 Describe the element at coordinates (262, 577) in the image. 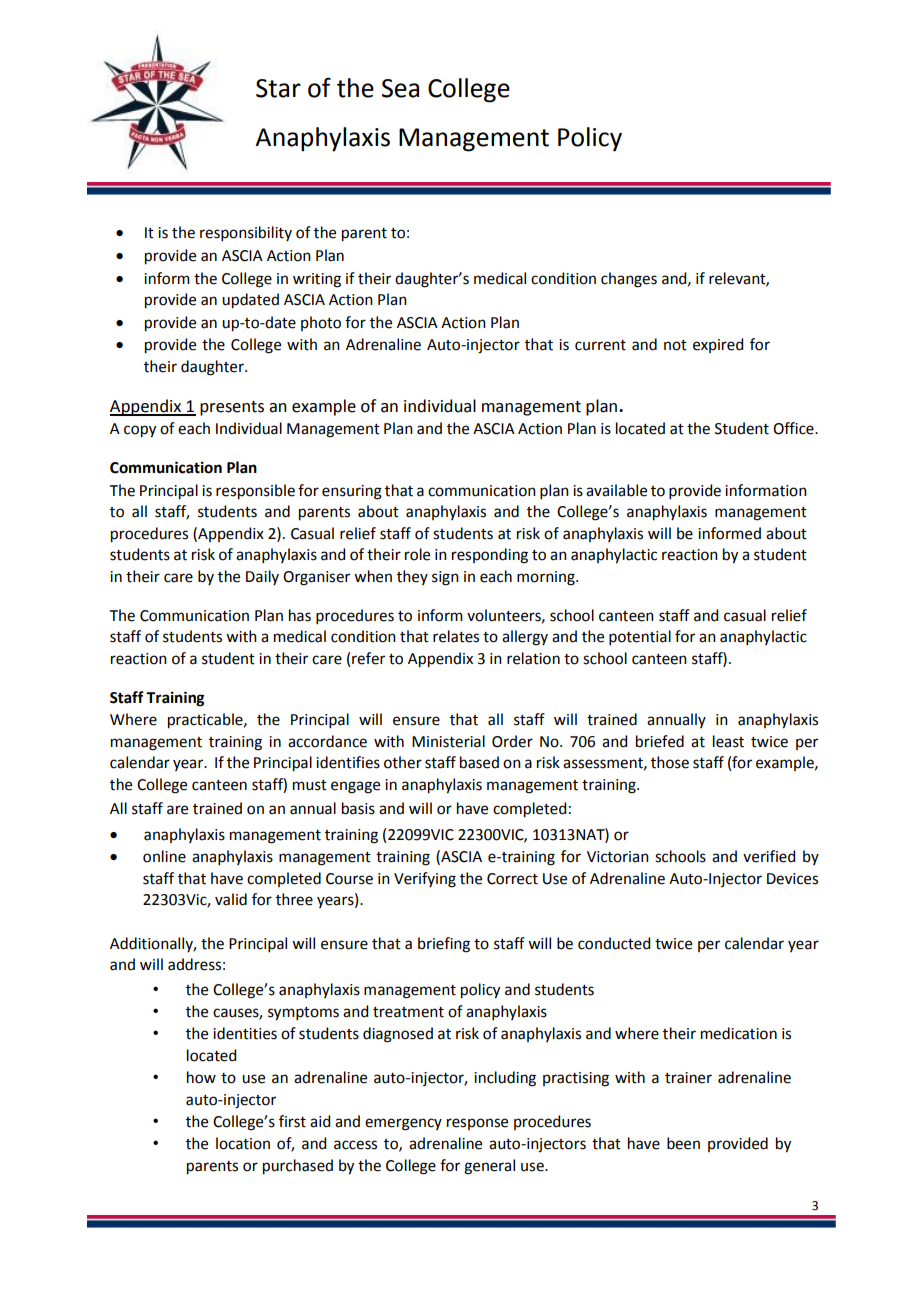

I see `Daily` at that location.
